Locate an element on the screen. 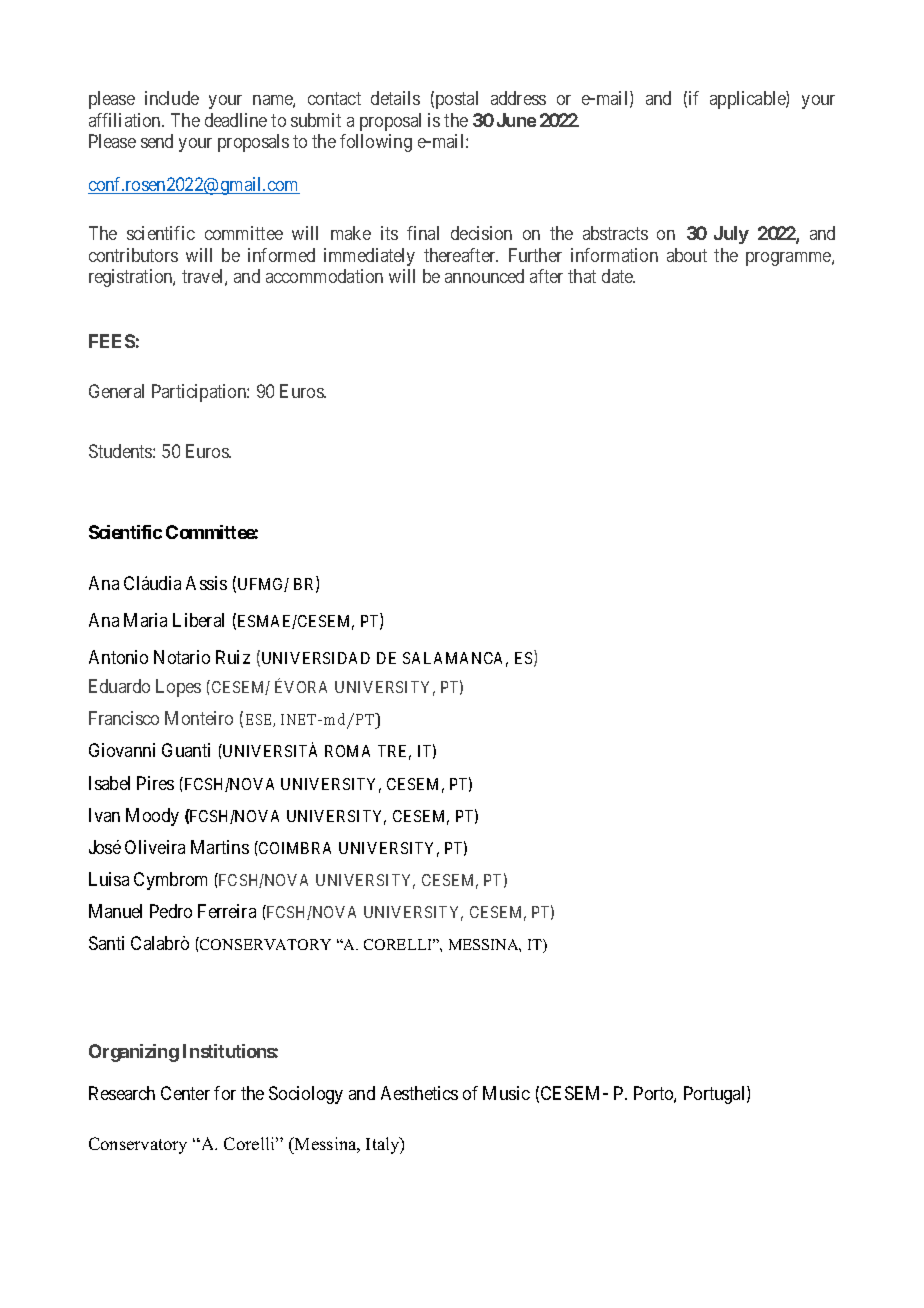 The image size is (924, 1308). announced is located at coordinates (484, 276).
